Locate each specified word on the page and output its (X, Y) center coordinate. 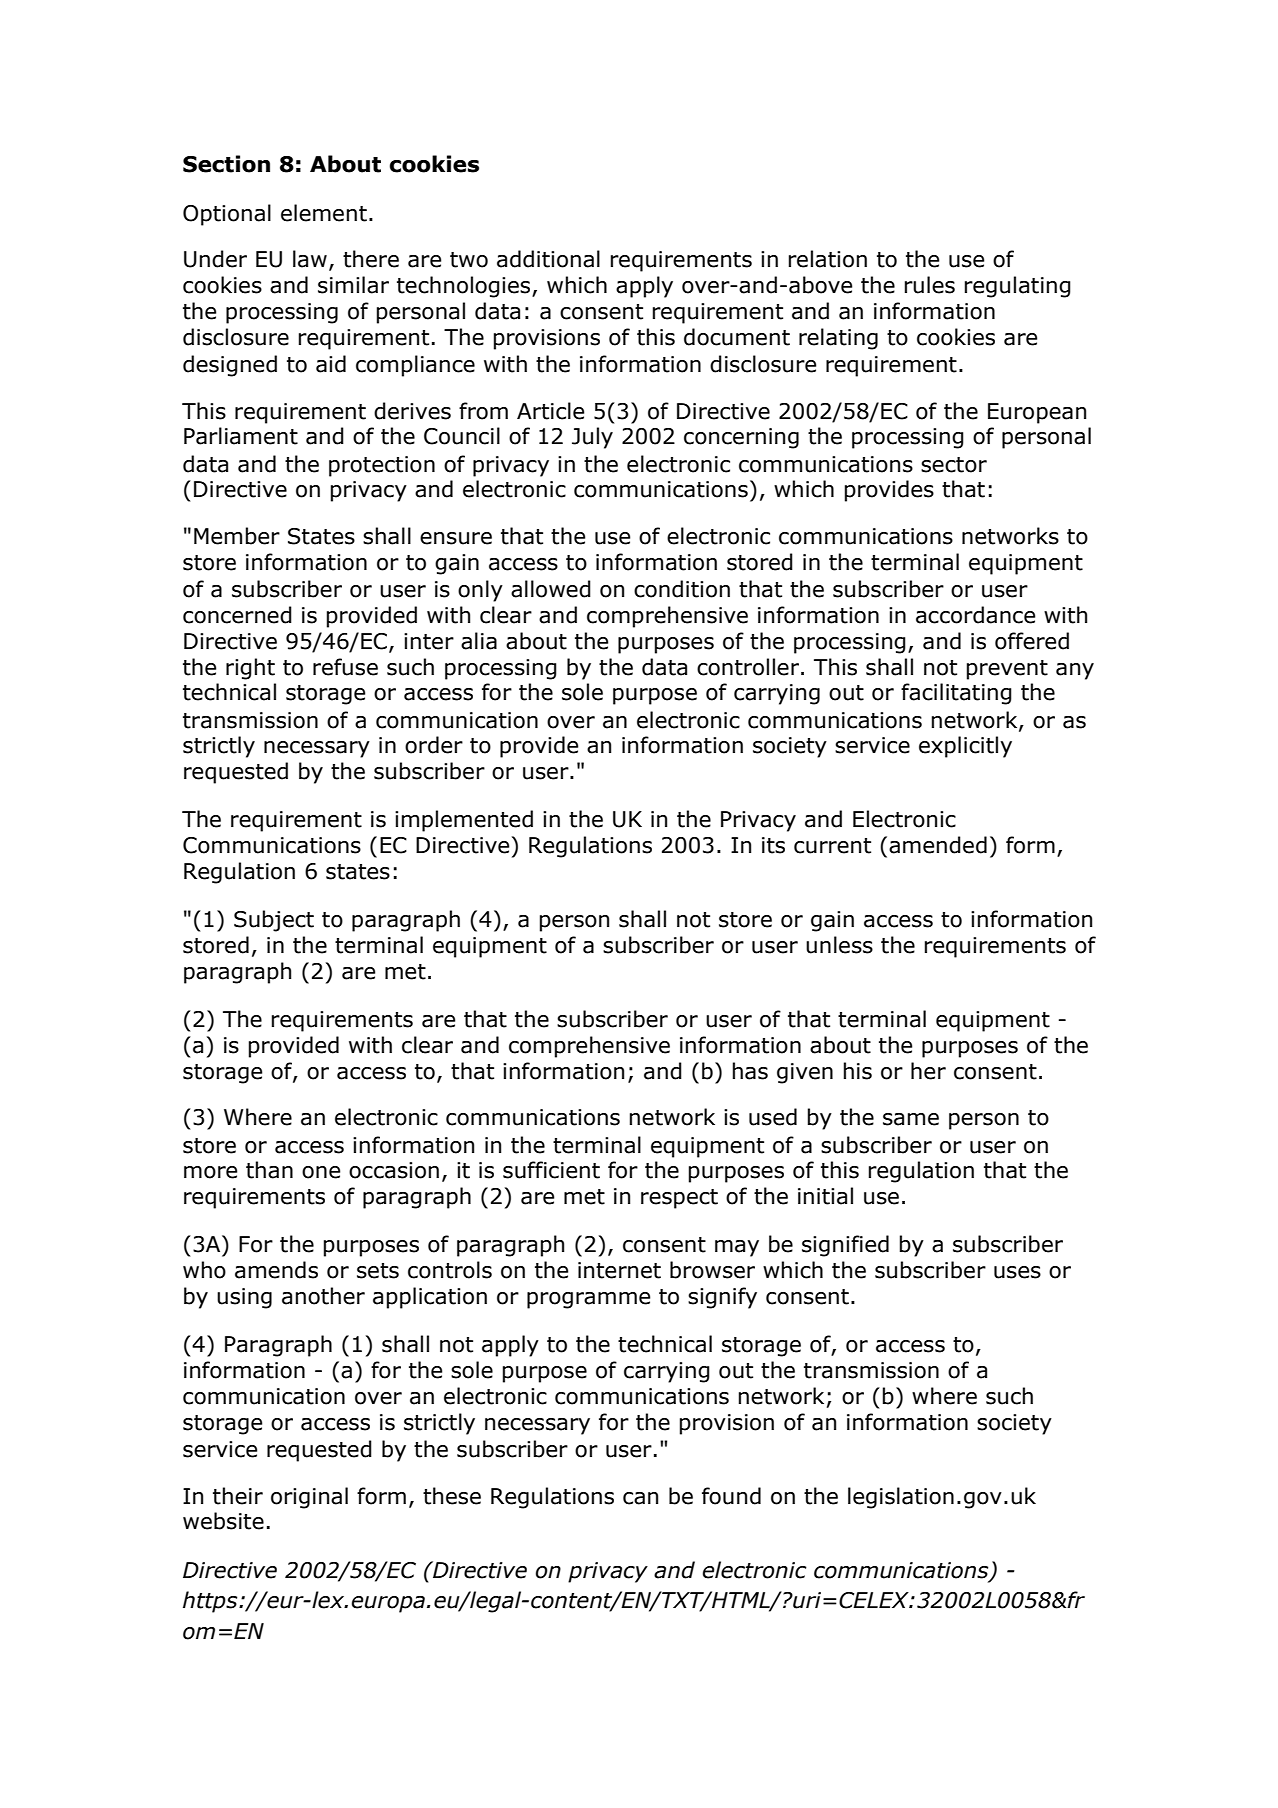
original (309, 1498)
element (324, 213)
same (911, 1119)
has (750, 1071)
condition (682, 589)
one (321, 1172)
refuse (345, 667)
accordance (975, 615)
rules (930, 285)
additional (548, 259)
